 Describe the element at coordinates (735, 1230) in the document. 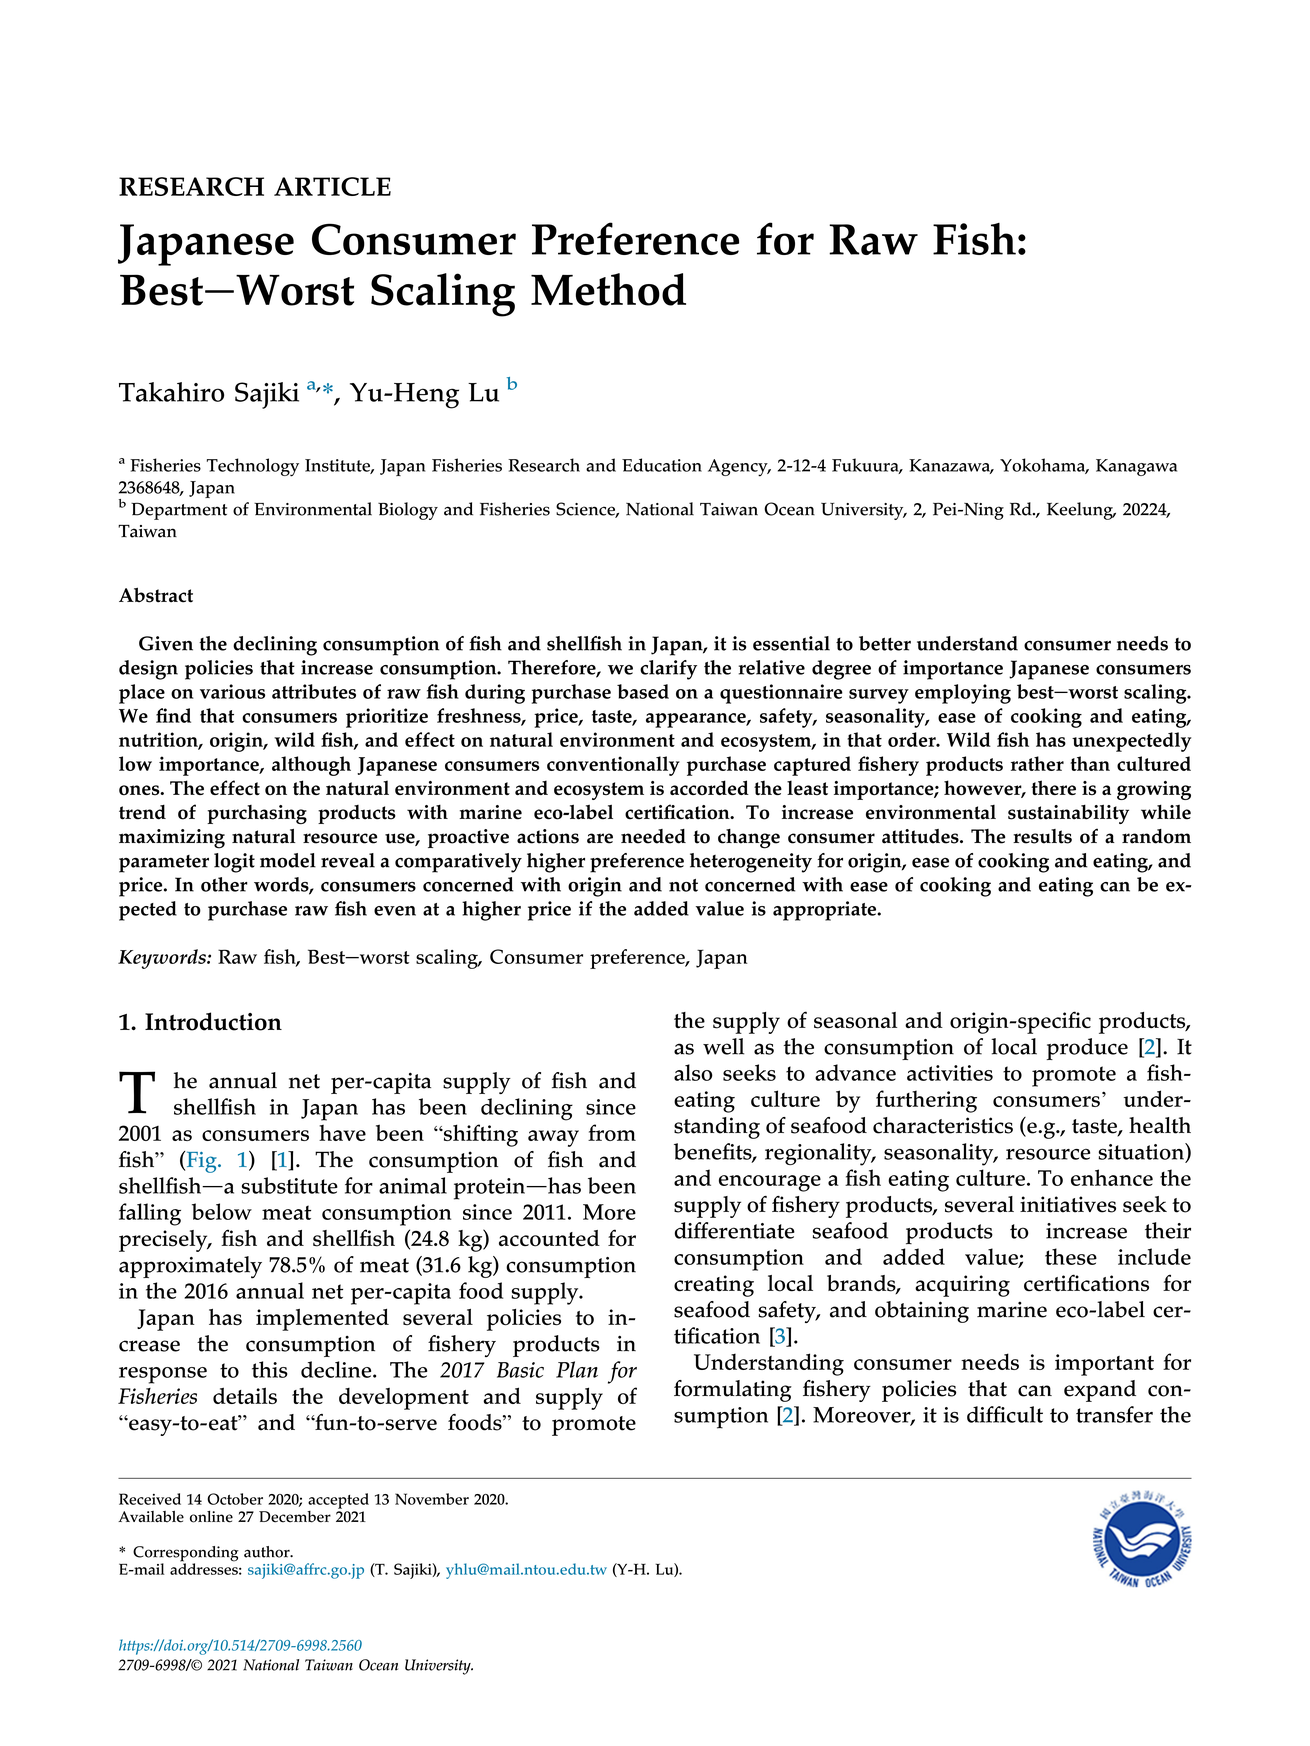

I see `differentiate` at that location.
